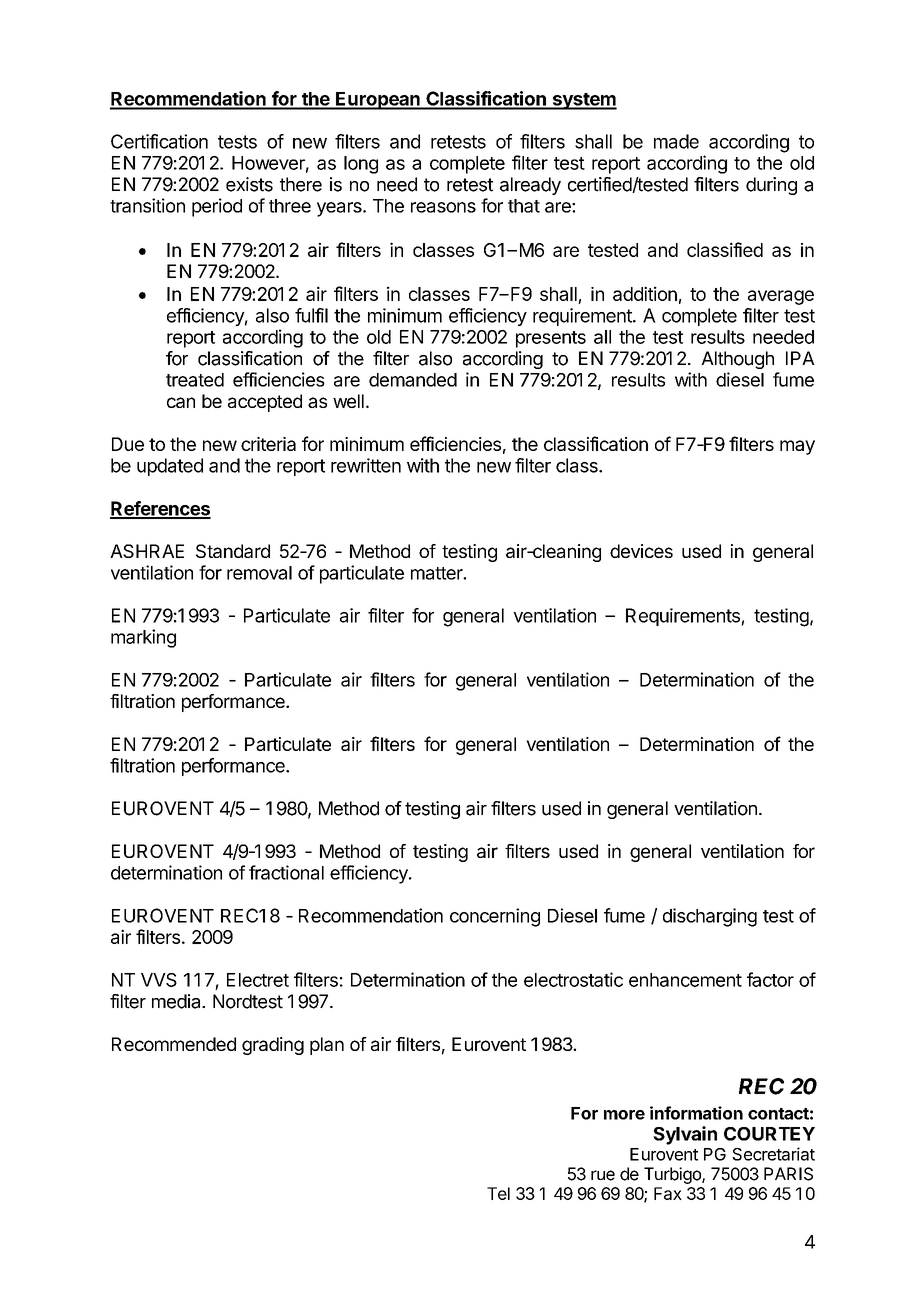  Describe the element at coordinates (159, 141) in the document. I see `Certification` at that location.
